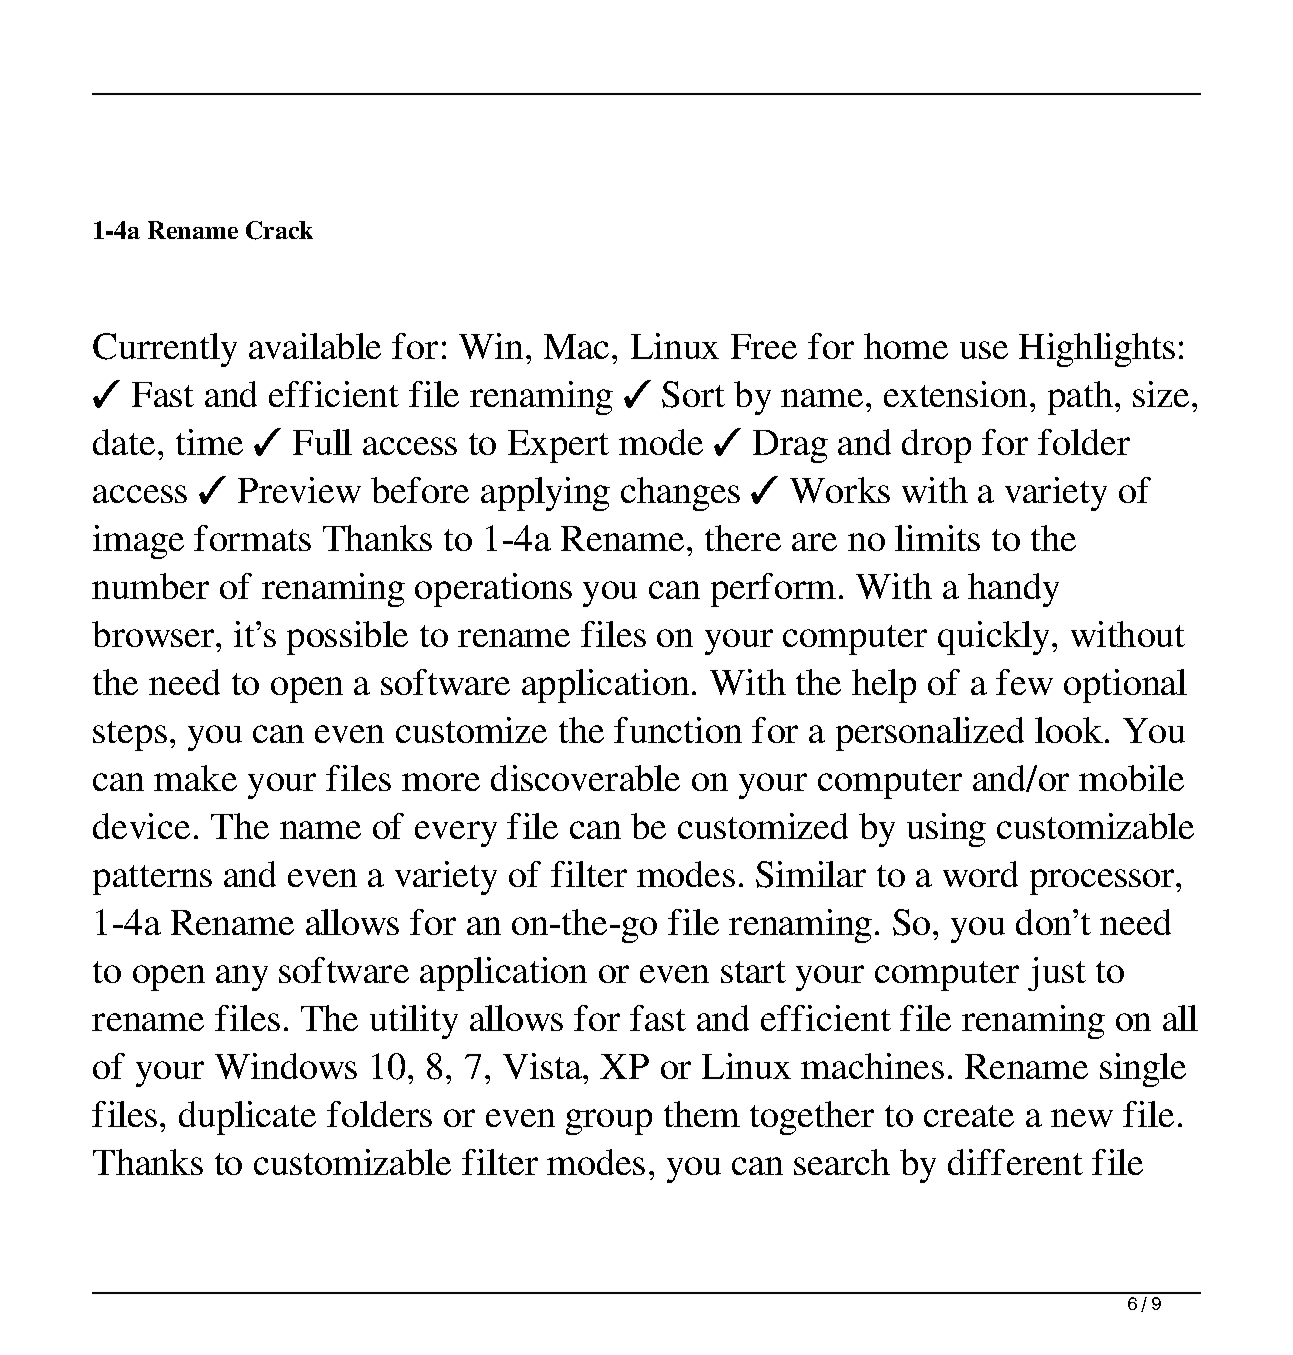 The width and height of the screenshot is (1293, 1355). I want to click on function, so click(678, 730).
